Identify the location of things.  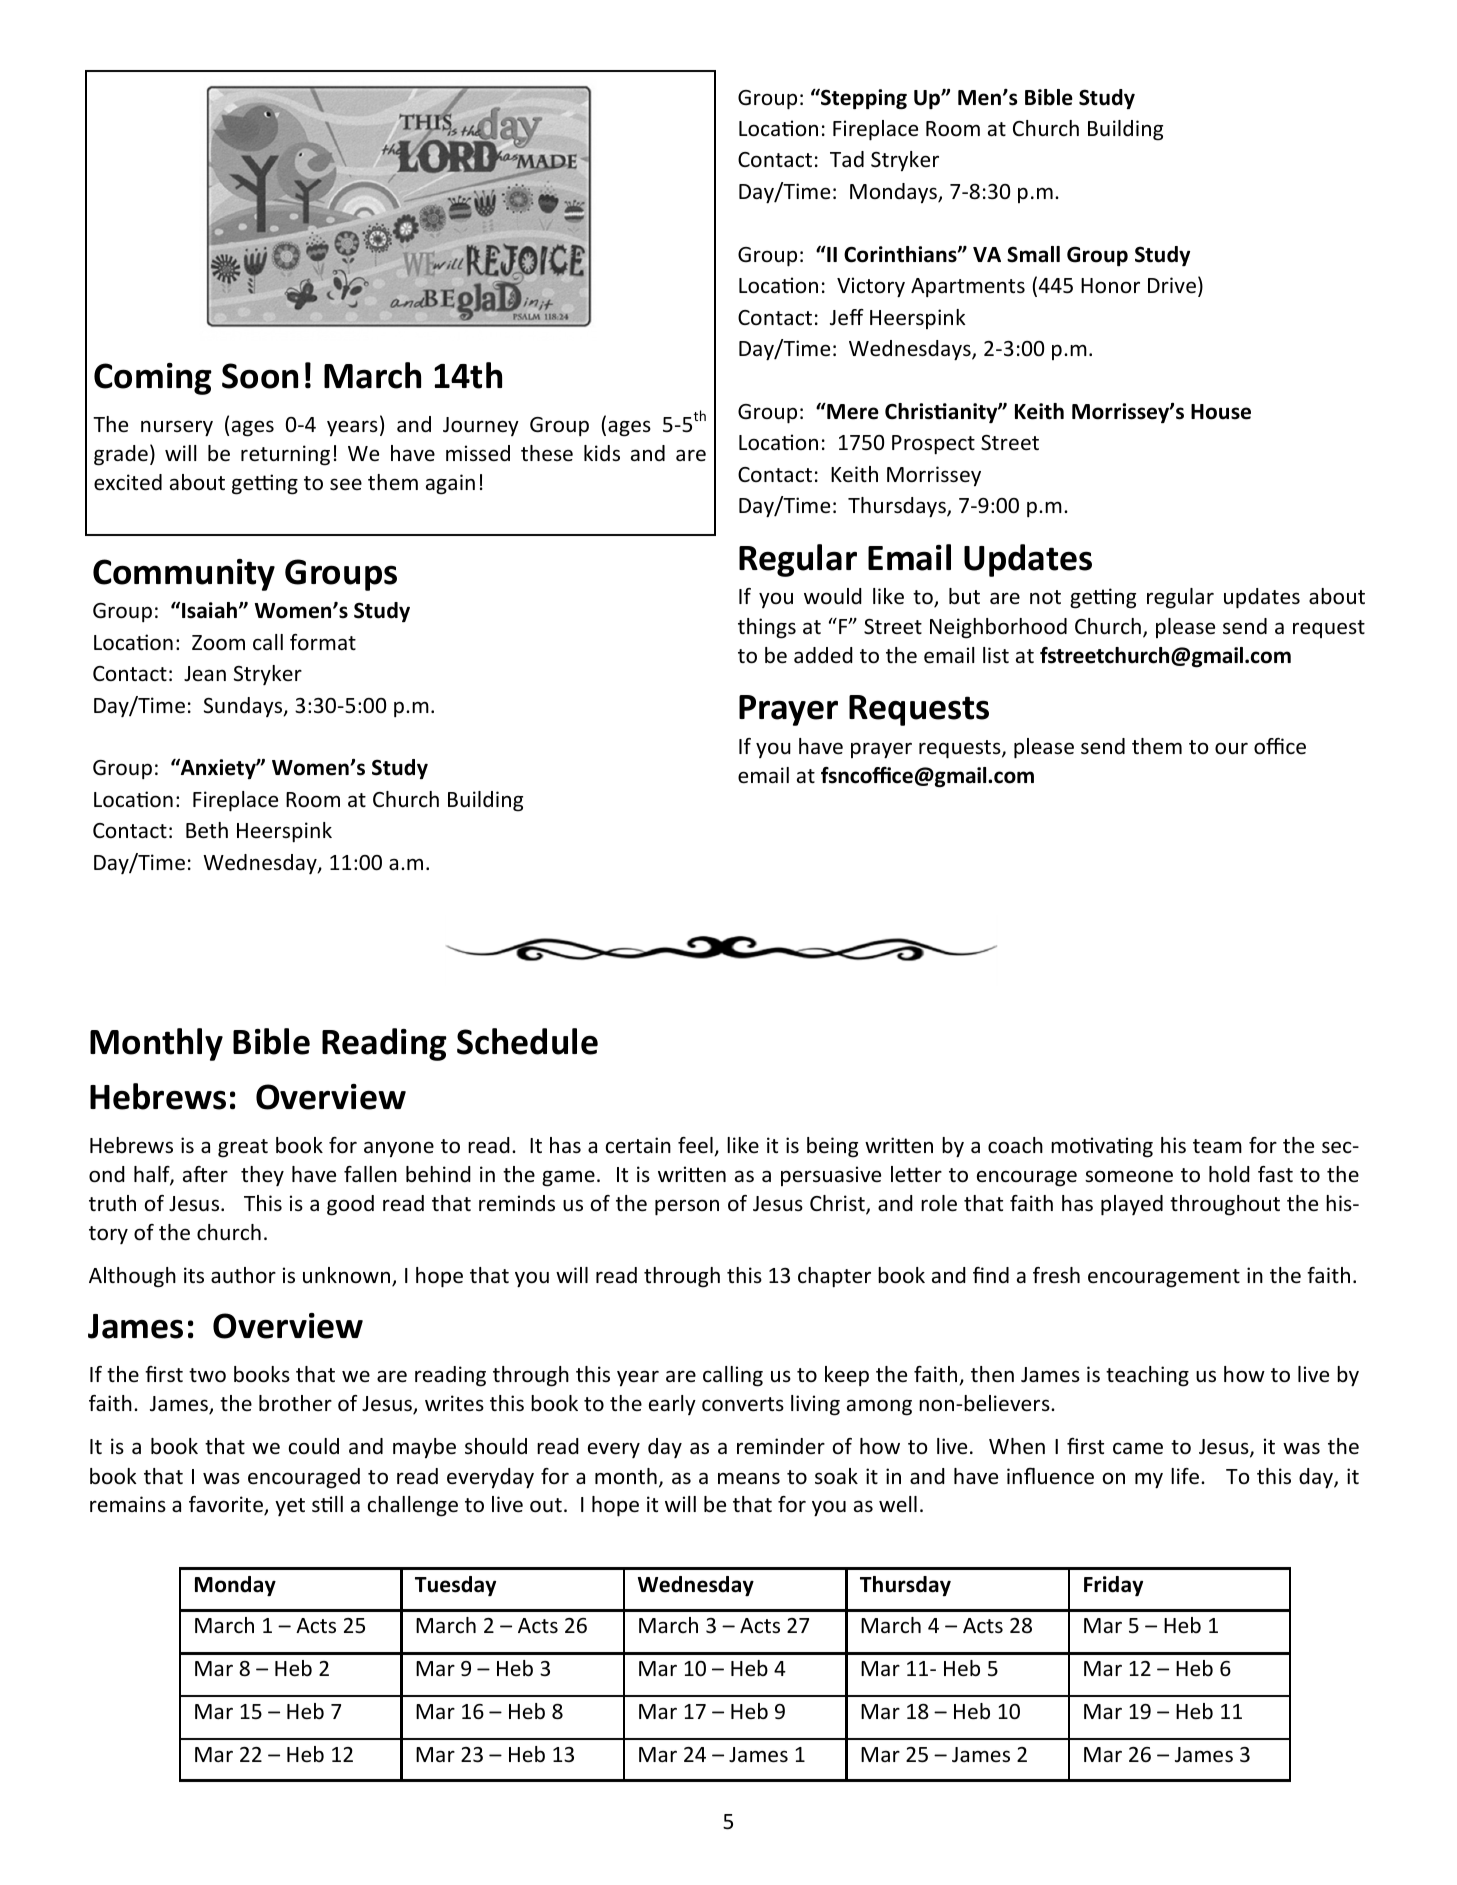
(767, 628).
